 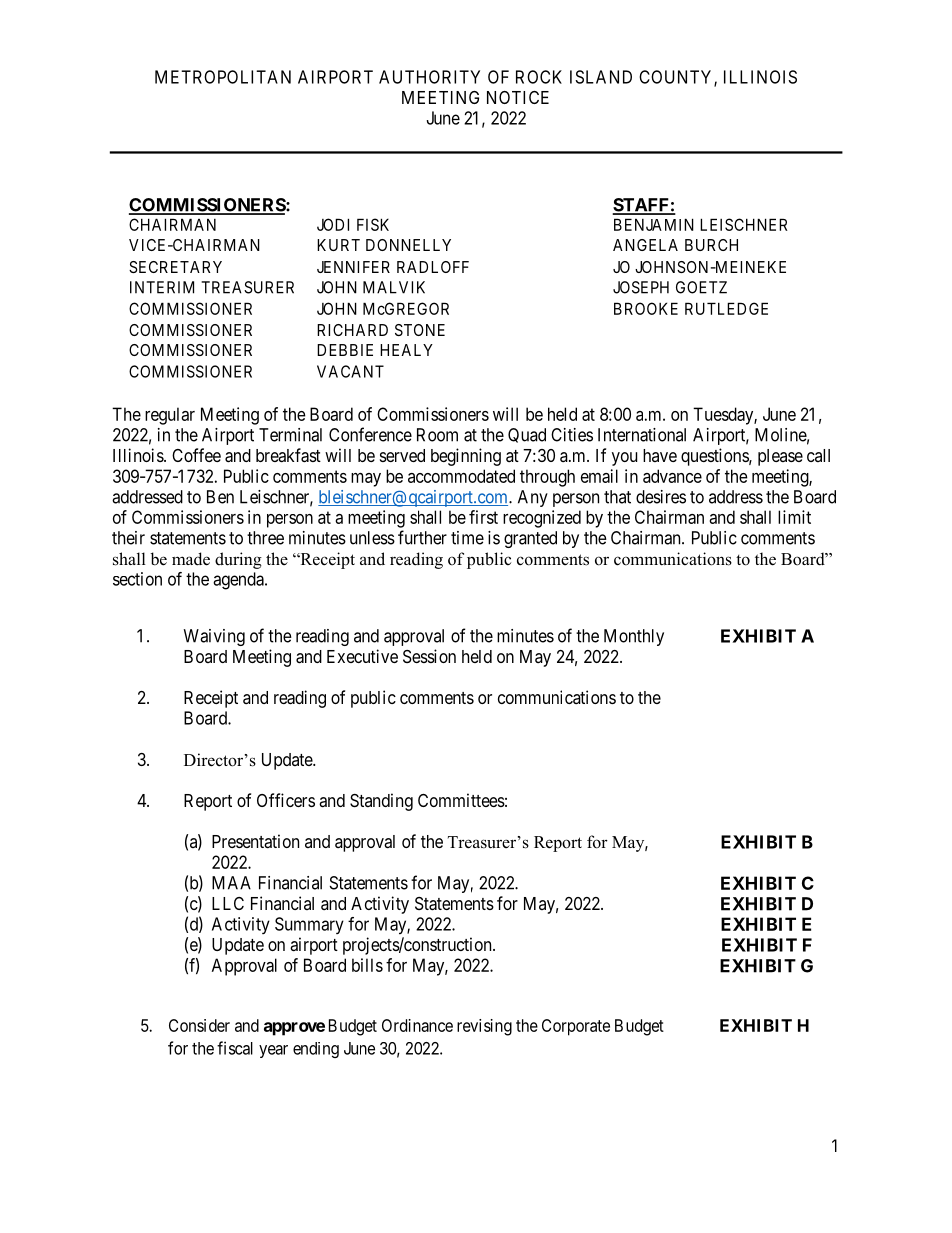 What do you see at coordinates (518, 97) in the screenshot?
I see `NOTICE` at bounding box center [518, 97].
